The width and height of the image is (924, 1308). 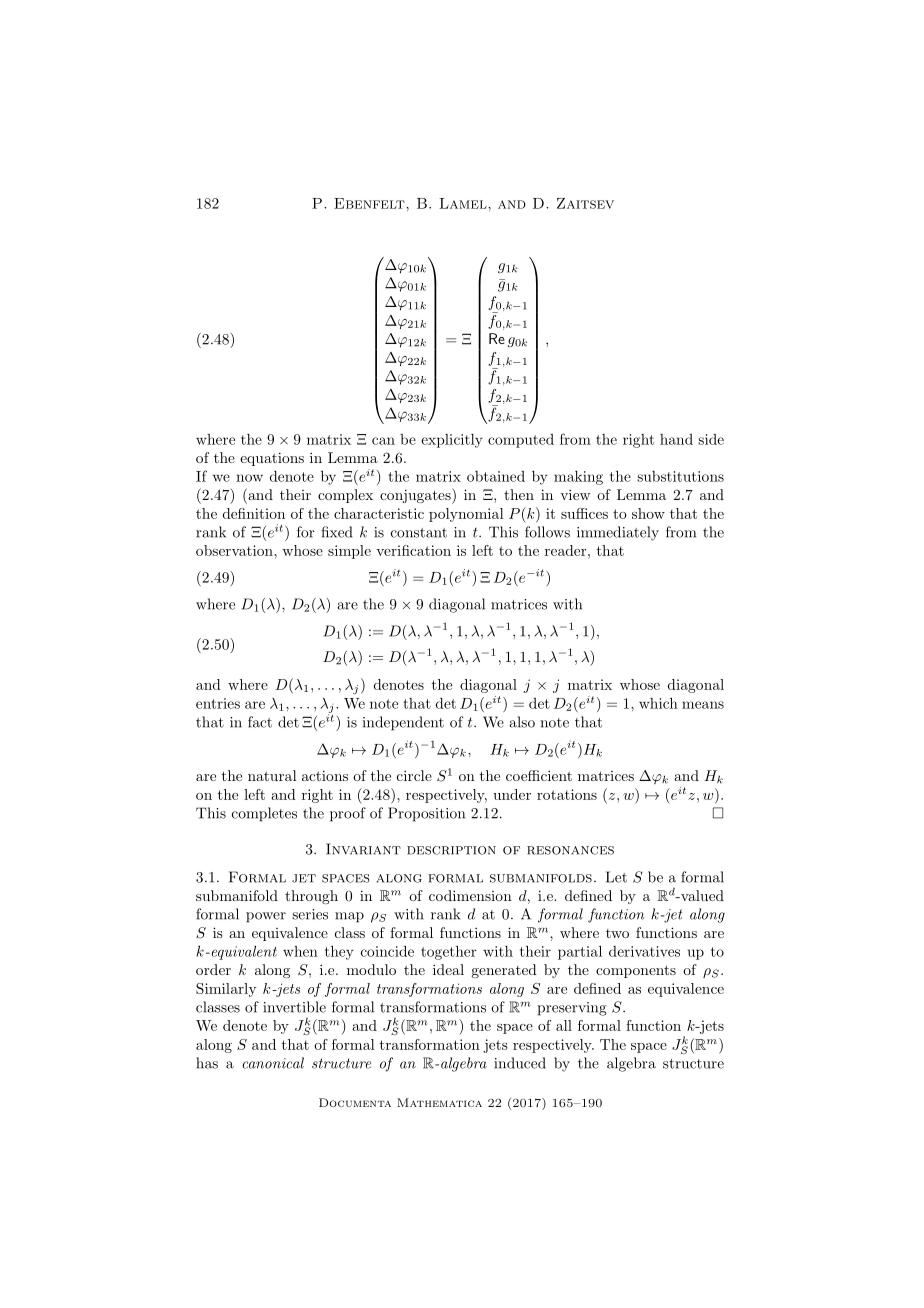 What do you see at coordinates (564, 1025) in the image?
I see `all` at bounding box center [564, 1025].
